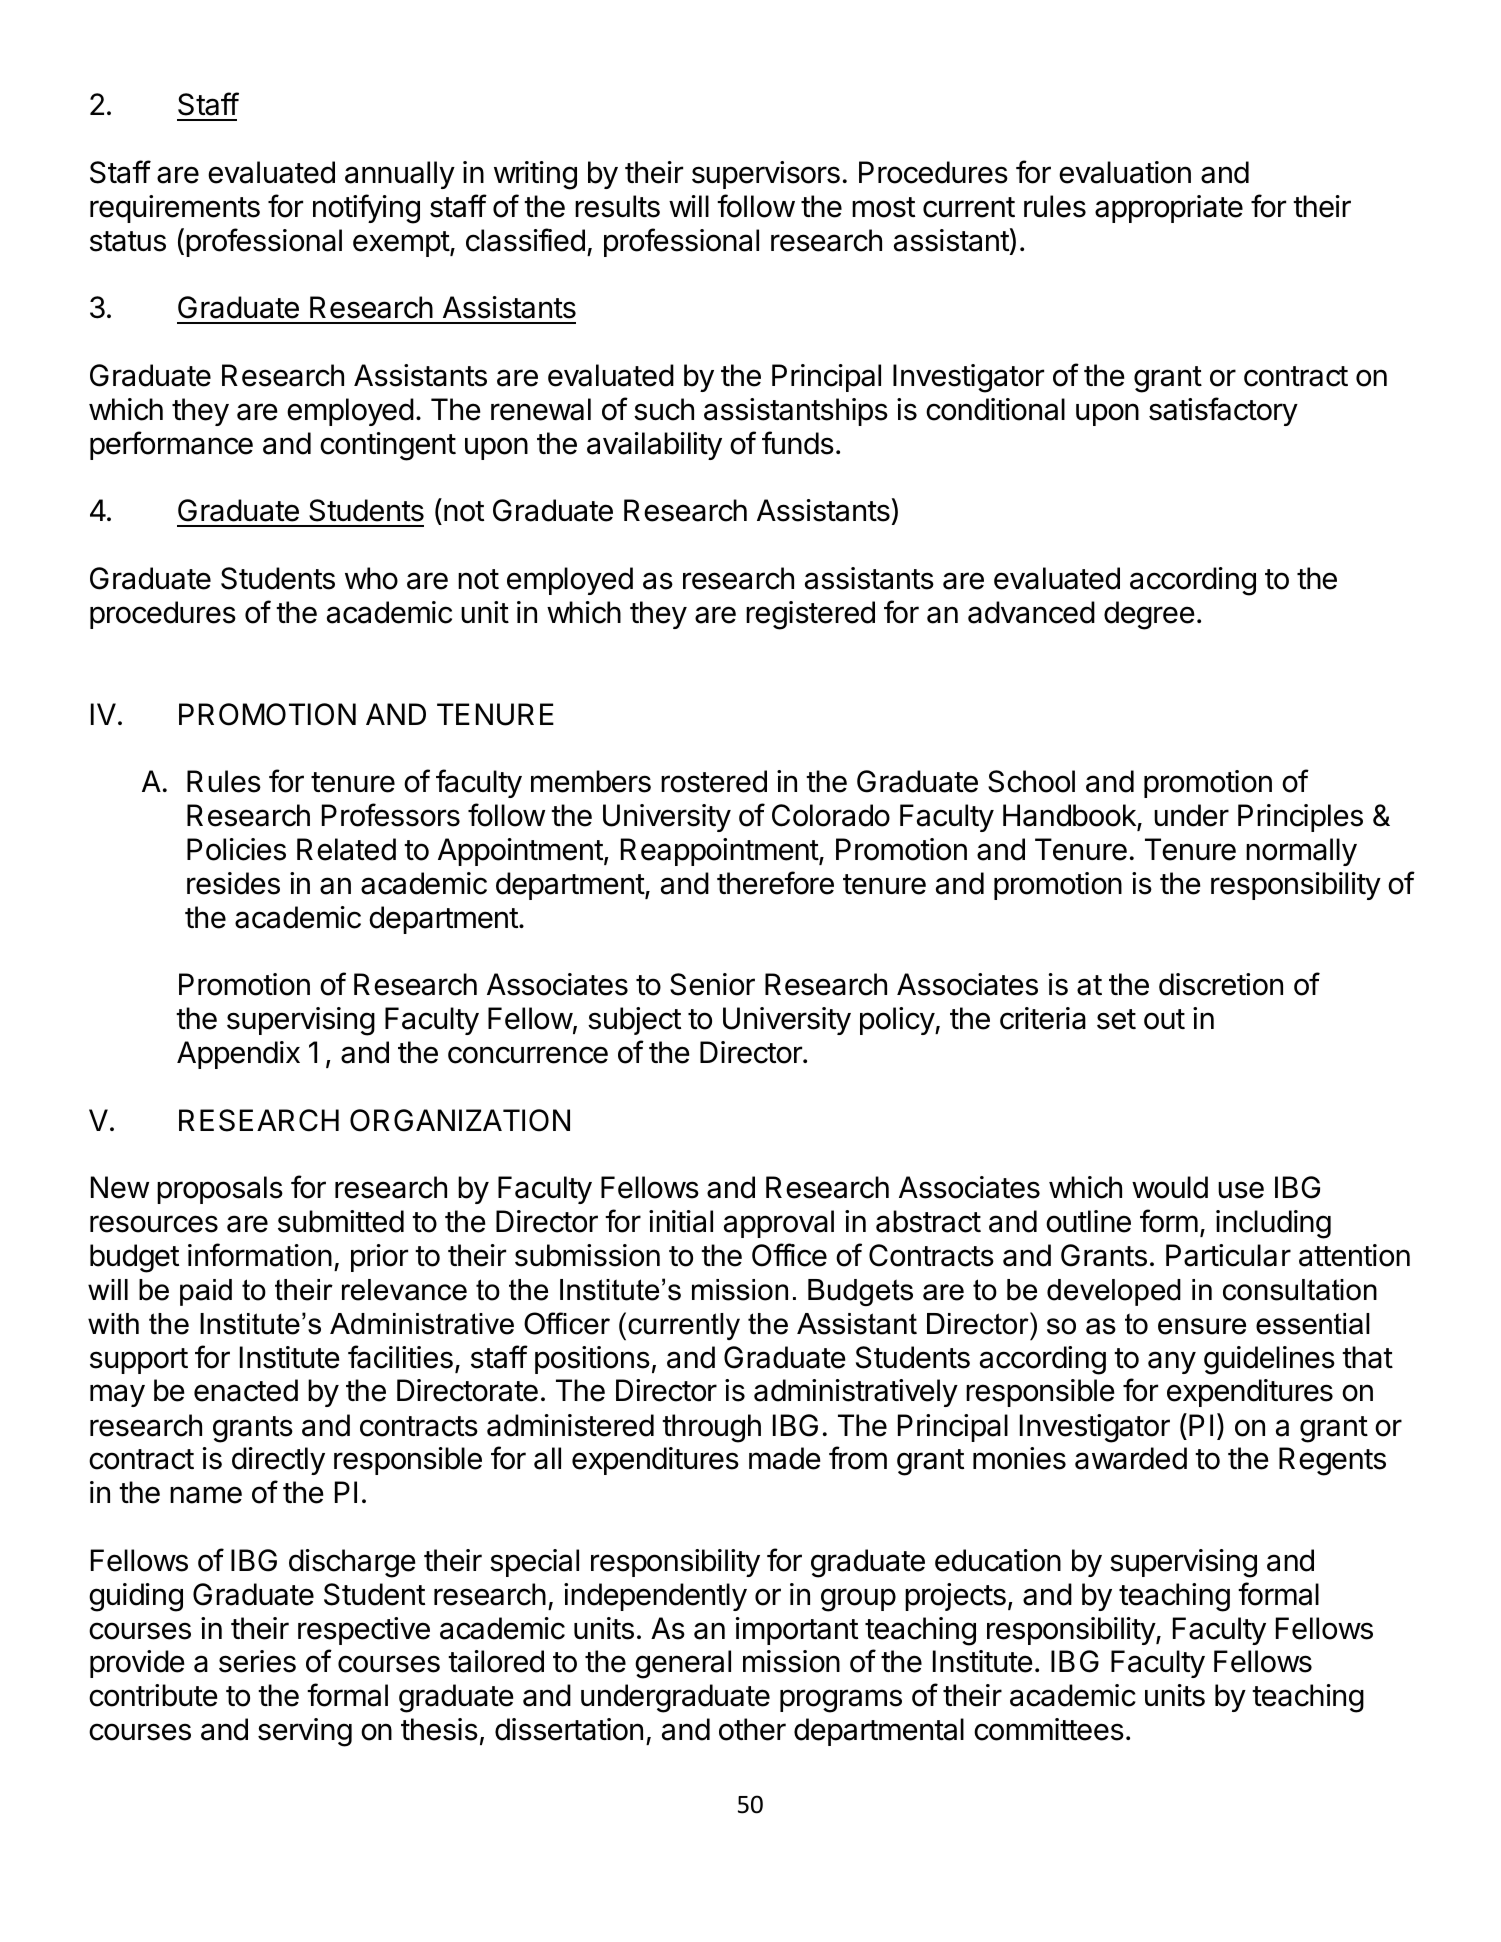 This screenshot has width=1501, height=1942. What do you see at coordinates (1241, 1190) in the screenshot?
I see `use` at bounding box center [1241, 1190].
